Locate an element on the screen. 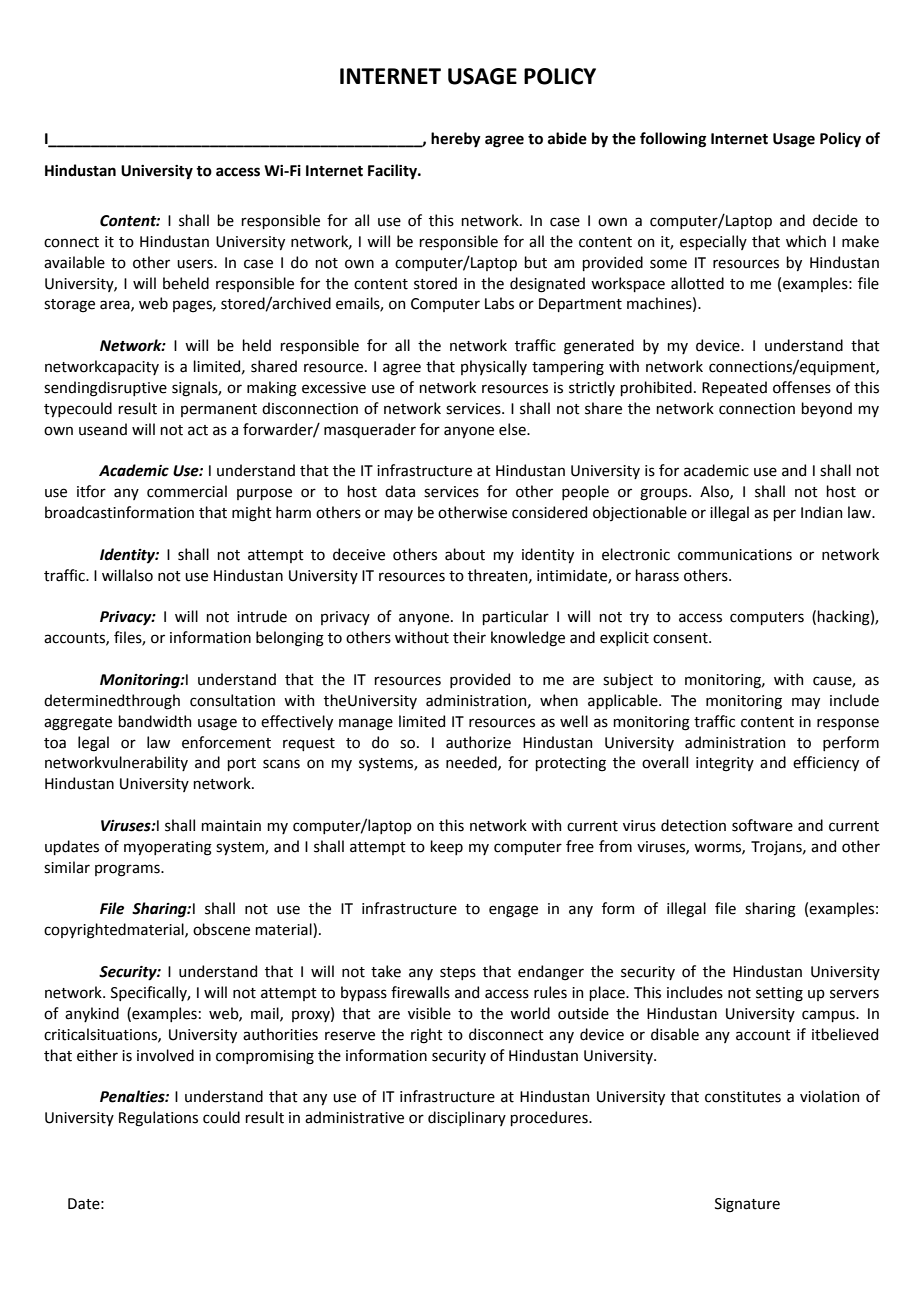  engage is located at coordinates (513, 911).
